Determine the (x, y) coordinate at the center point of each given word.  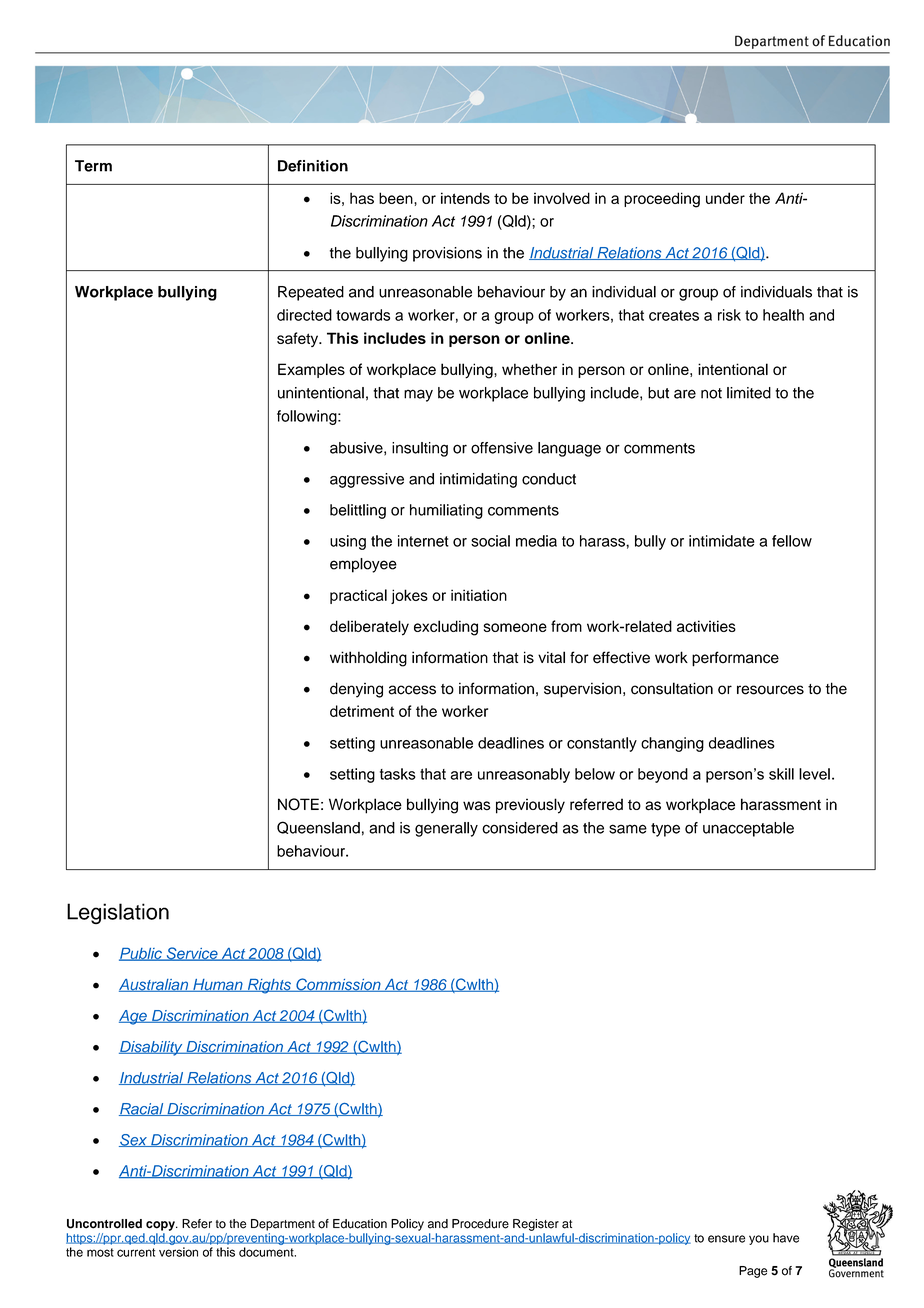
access (412, 690)
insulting (420, 449)
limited (749, 393)
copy (161, 1226)
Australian (155, 985)
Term (93, 166)
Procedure (480, 1224)
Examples (311, 370)
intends (465, 198)
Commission (338, 985)
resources (770, 690)
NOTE (298, 804)
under (725, 198)
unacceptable (748, 829)
